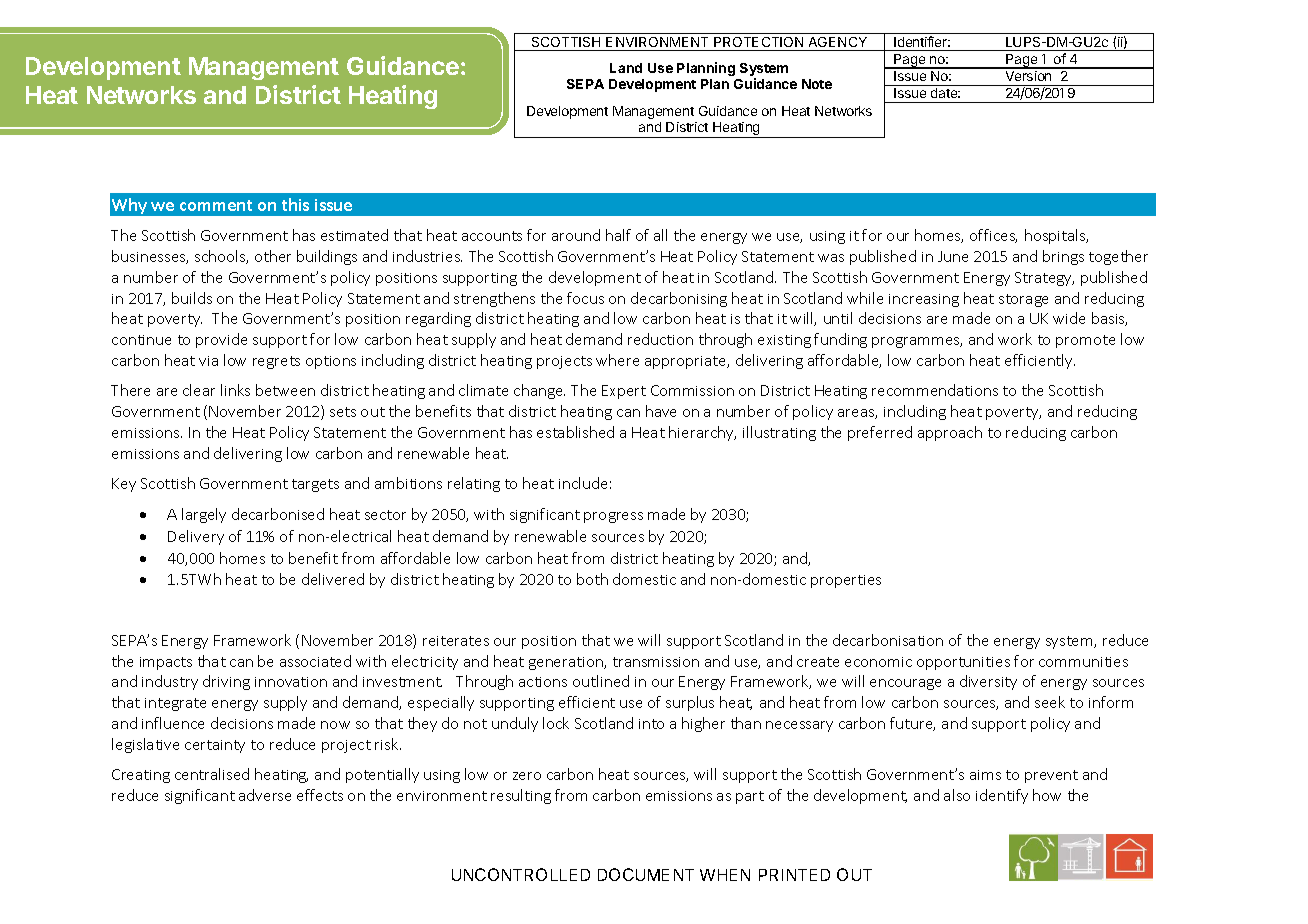 This screenshot has height=924, width=1308. Describe the element at coordinates (265, 795) in the screenshot. I see `adverse` at that location.
